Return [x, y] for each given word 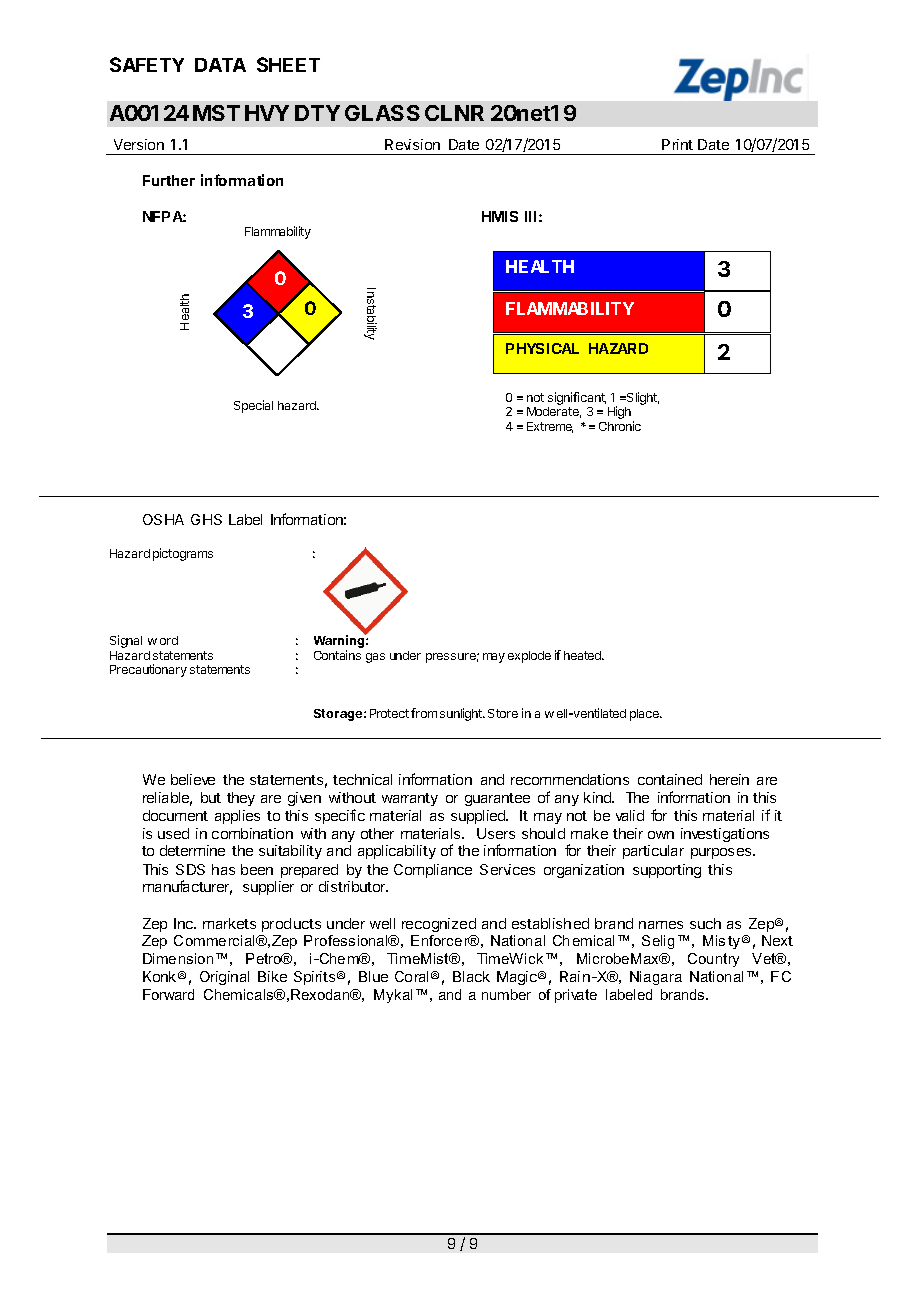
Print [677, 144]
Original [224, 978]
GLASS [382, 113]
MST [216, 113]
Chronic [620, 426]
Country [713, 960]
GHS [206, 519]
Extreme [550, 427]
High [619, 412]
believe [193, 779]
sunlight [462, 714]
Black [471, 976]
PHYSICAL [542, 348]
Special [253, 406]
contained [670, 779]
